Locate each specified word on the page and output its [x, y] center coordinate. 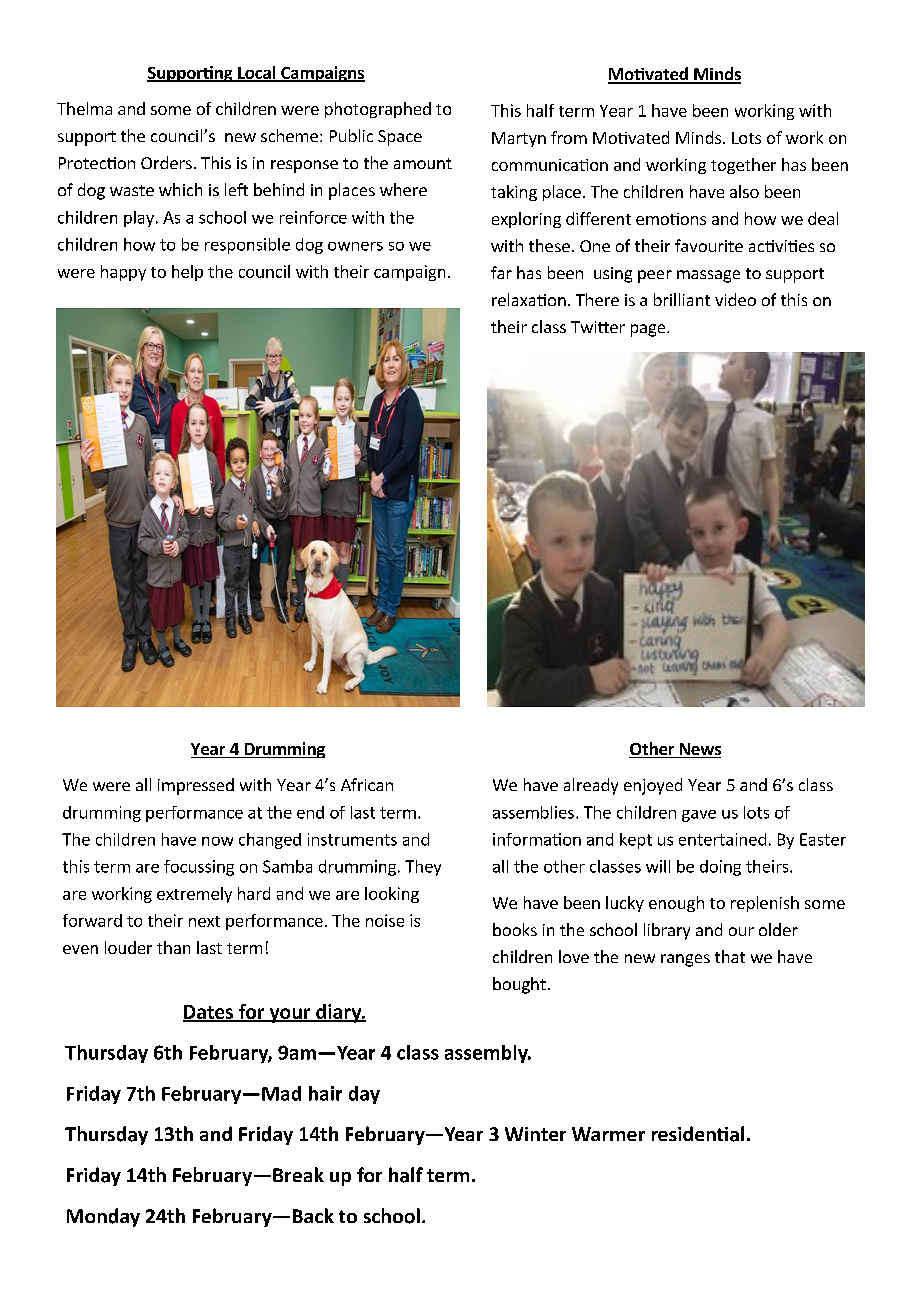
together [743, 166]
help [187, 273]
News [699, 750]
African [367, 784]
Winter [535, 1134]
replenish [765, 904]
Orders [166, 162]
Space [400, 138]
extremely [194, 895]
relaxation [529, 299]
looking [392, 895]
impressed [196, 786]
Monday [103, 1217]
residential [698, 1134]
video [735, 299]
